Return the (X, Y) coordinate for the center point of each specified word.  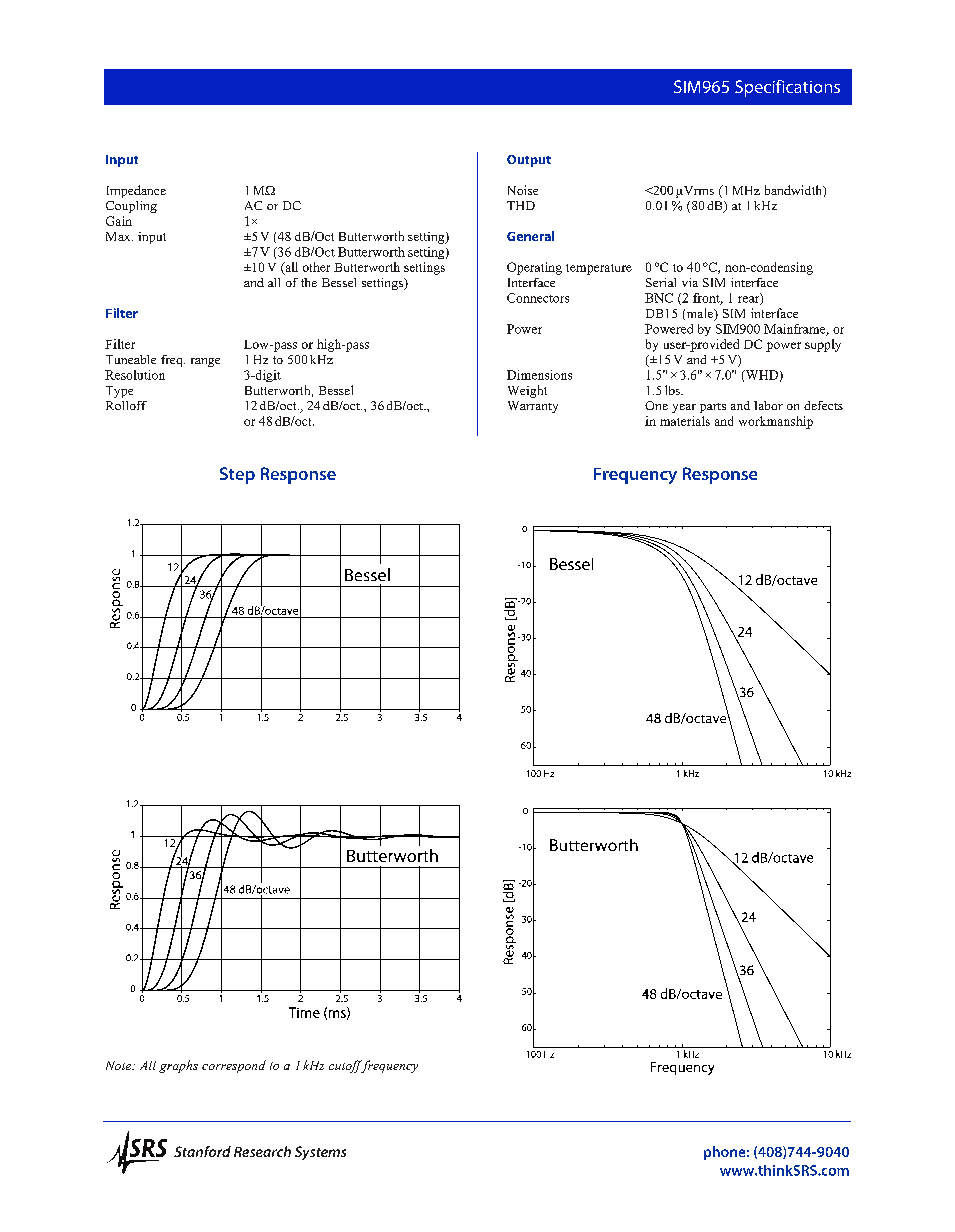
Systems (320, 1153)
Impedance (136, 191)
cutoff (347, 1066)
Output (529, 161)
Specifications (787, 88)
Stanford (202, 1151)
